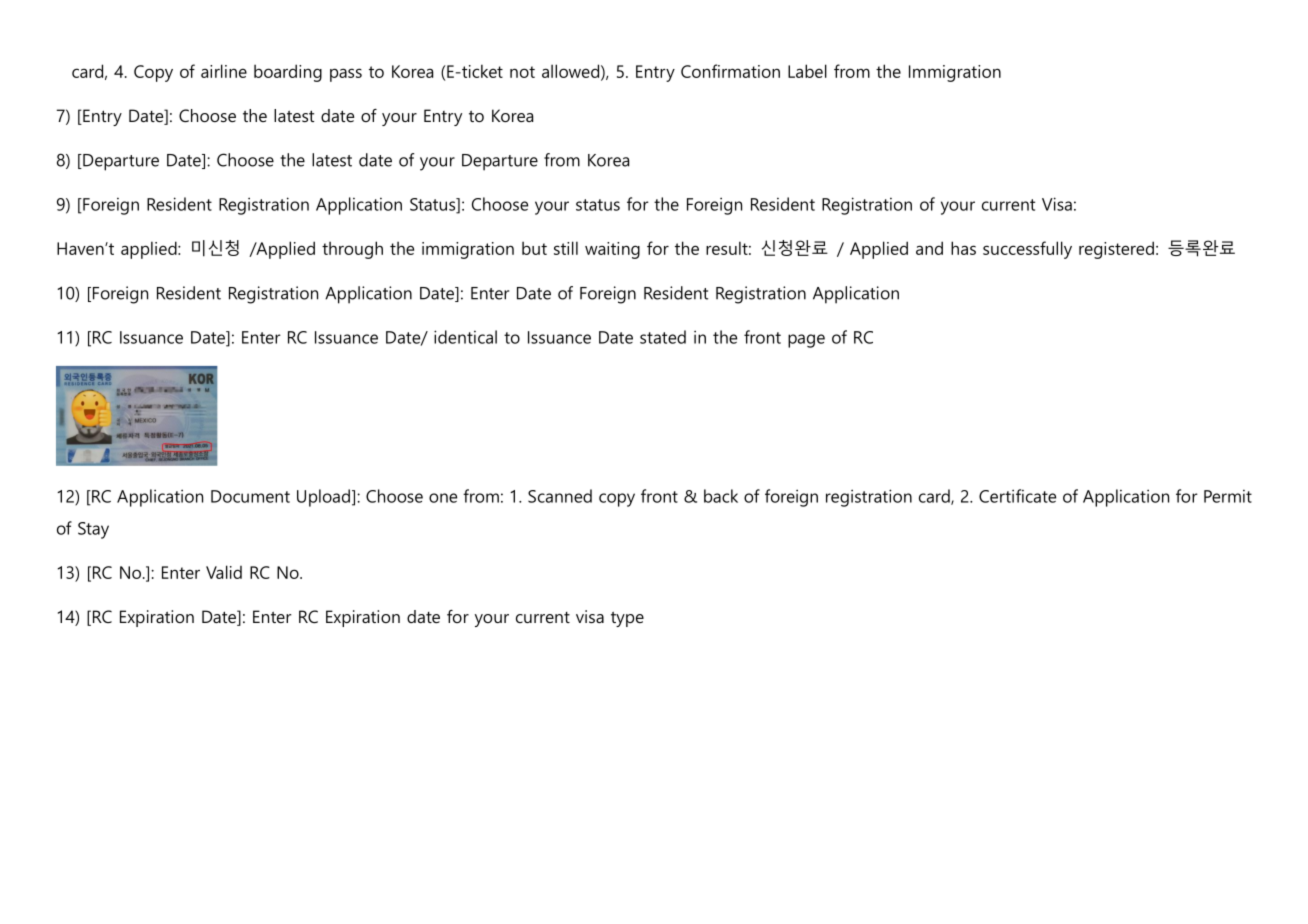  Describe the element at coordinates (663, 337) in the image. I see `stated` at that location.
